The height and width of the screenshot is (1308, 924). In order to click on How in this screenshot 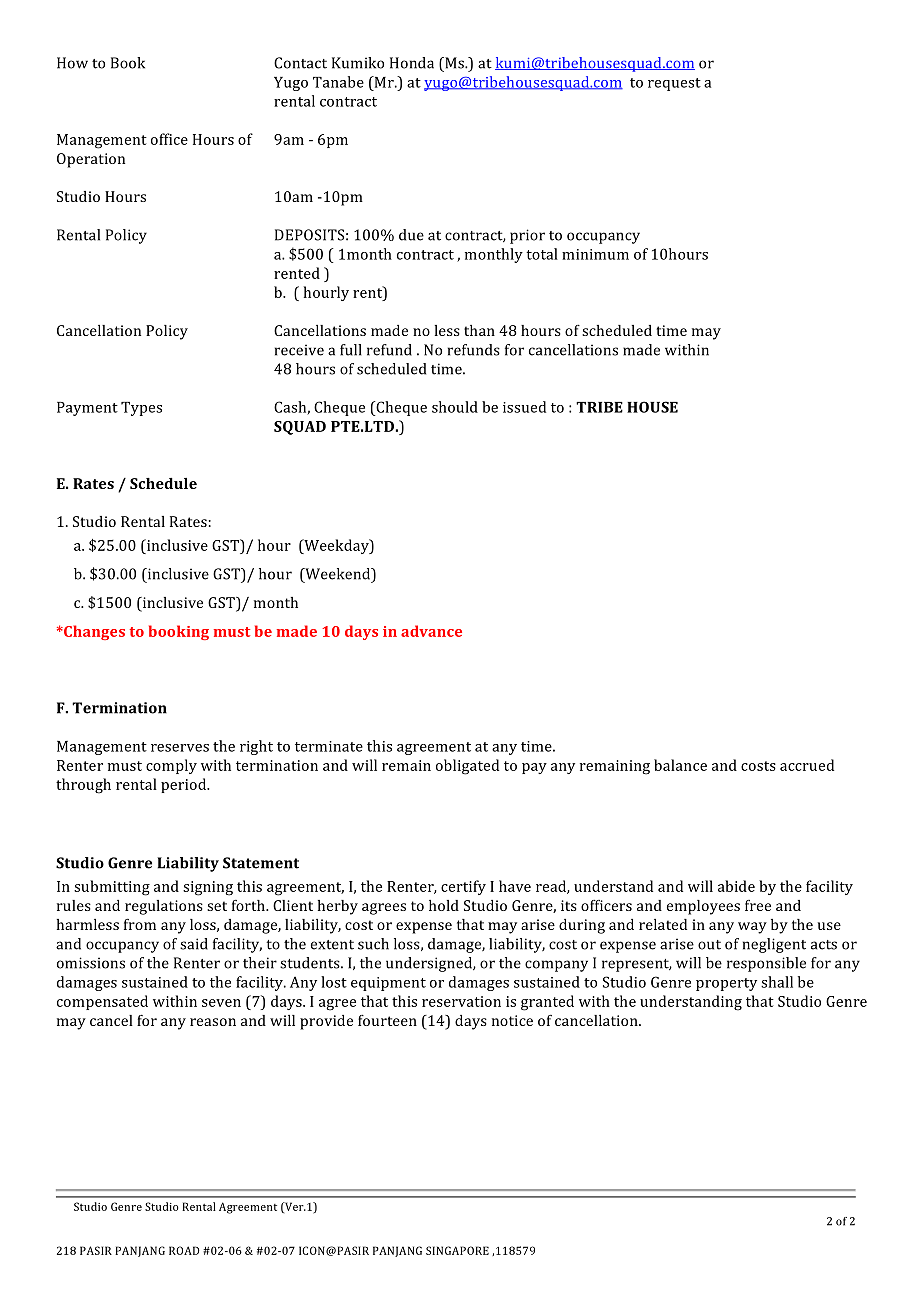, I will do `click(72, 63)`.
